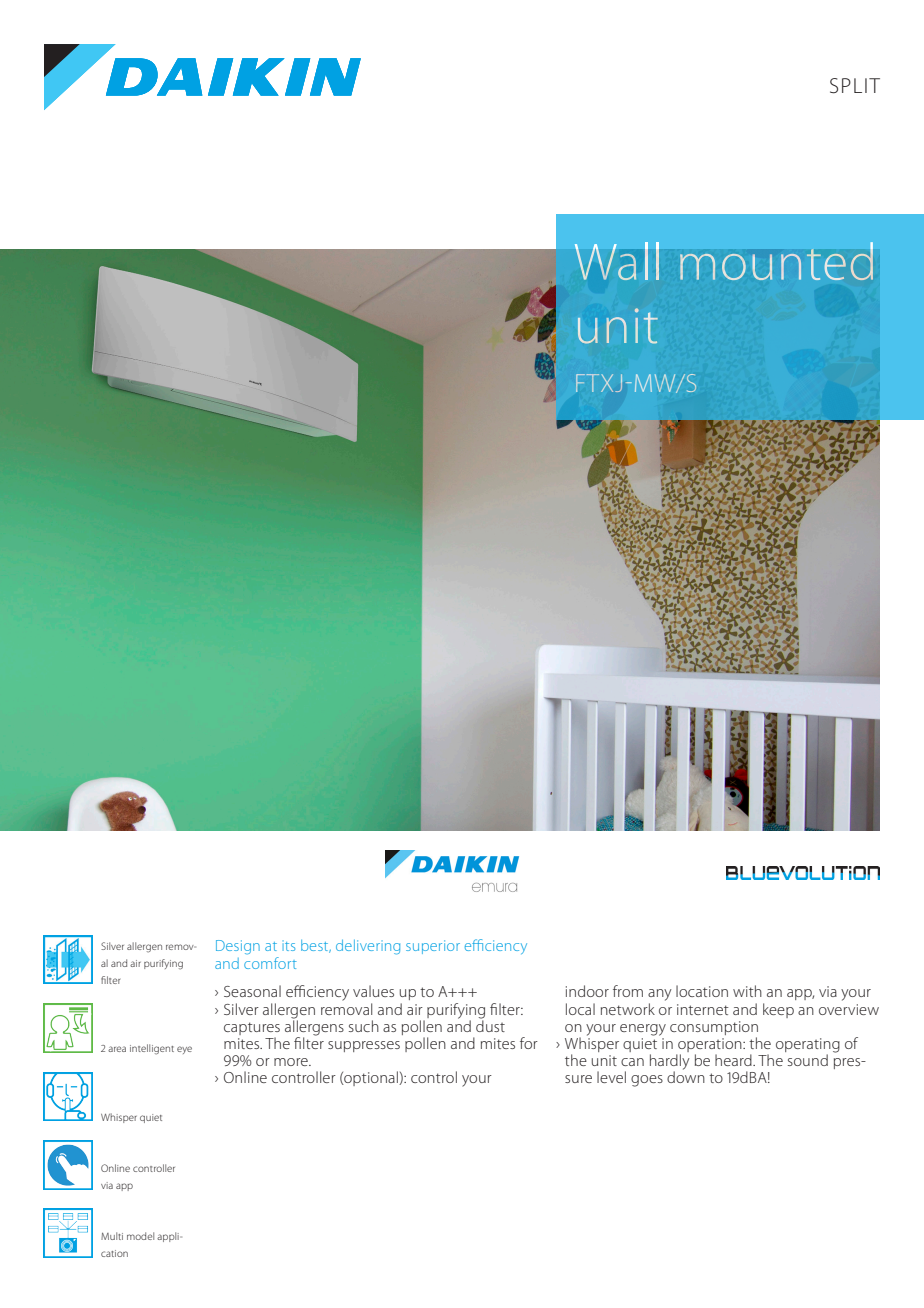 The height and width of the screenshot is (1308, 924). What do you see at coordinates (778, 1010) in the screenshot?
I see `keep` at bounding box center [778, 1010].
